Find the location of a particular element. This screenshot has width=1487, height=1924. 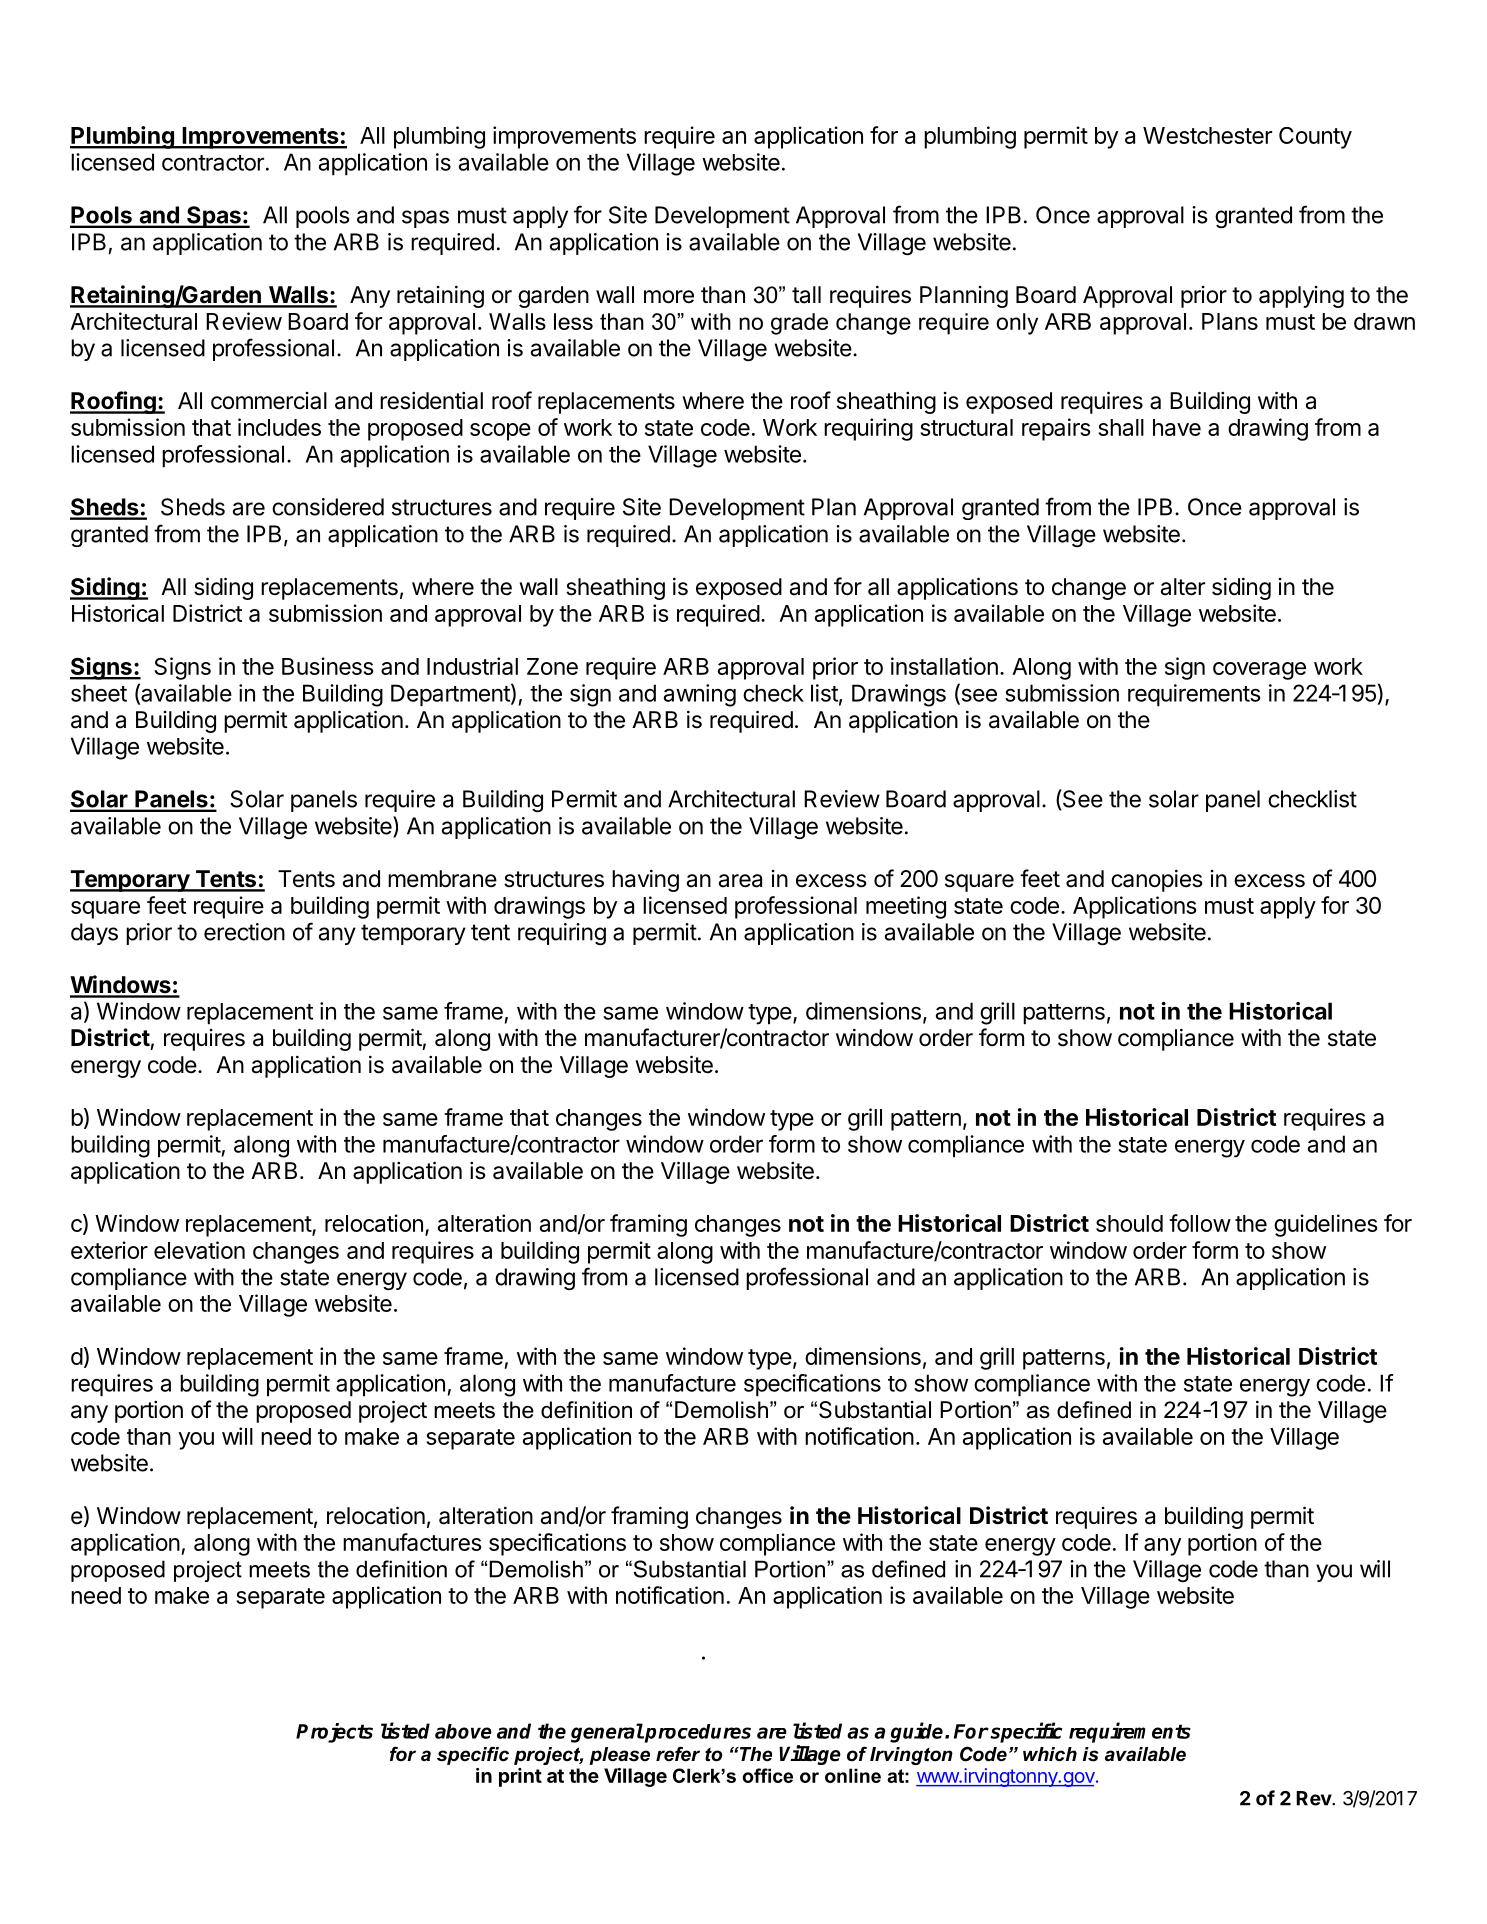

considered is located at coordinates (328, 507).
